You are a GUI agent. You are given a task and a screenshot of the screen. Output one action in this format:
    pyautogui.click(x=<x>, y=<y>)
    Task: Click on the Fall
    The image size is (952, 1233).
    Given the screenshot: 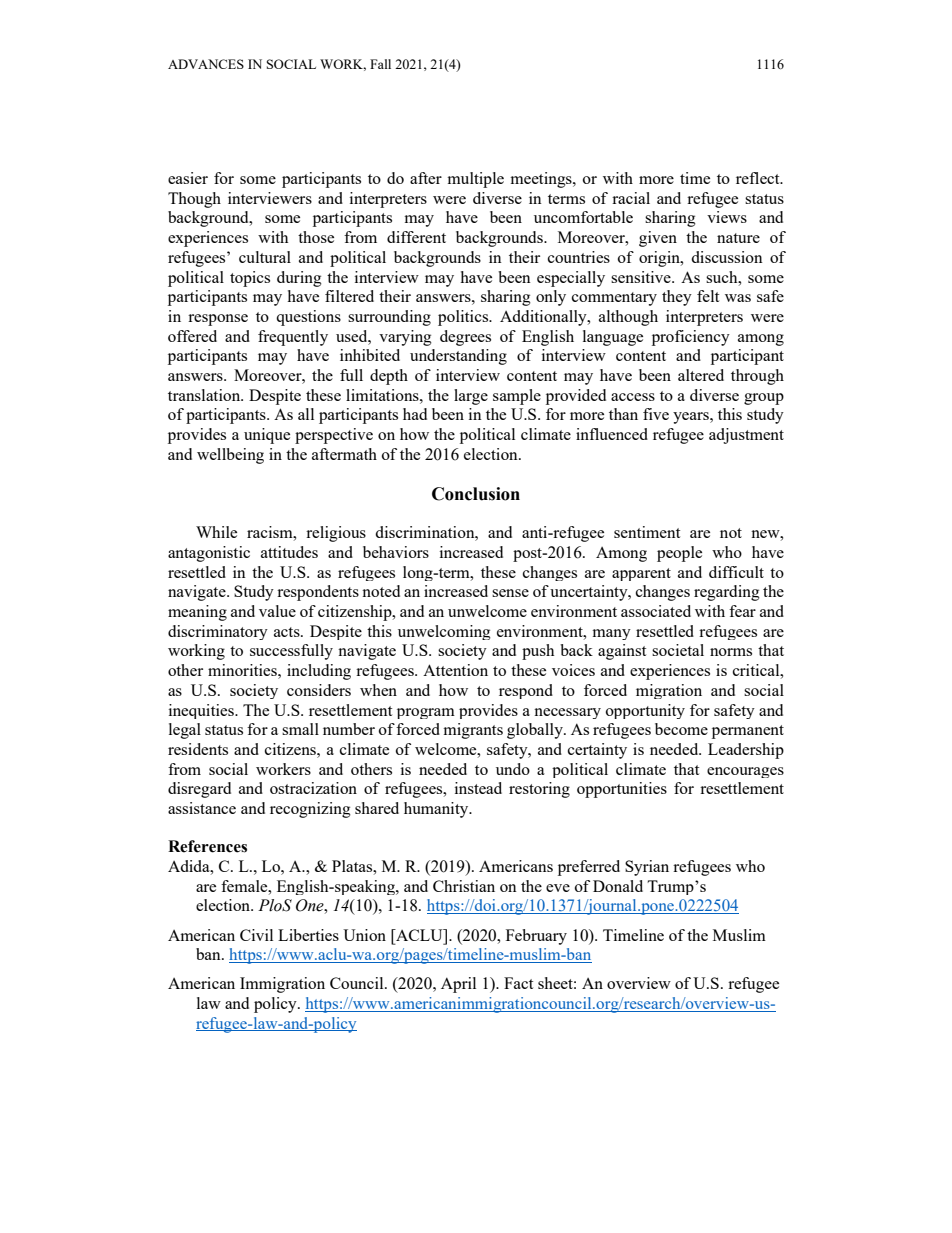 What is the action you would take?
    pyautogui.click(x=380, y=64)
